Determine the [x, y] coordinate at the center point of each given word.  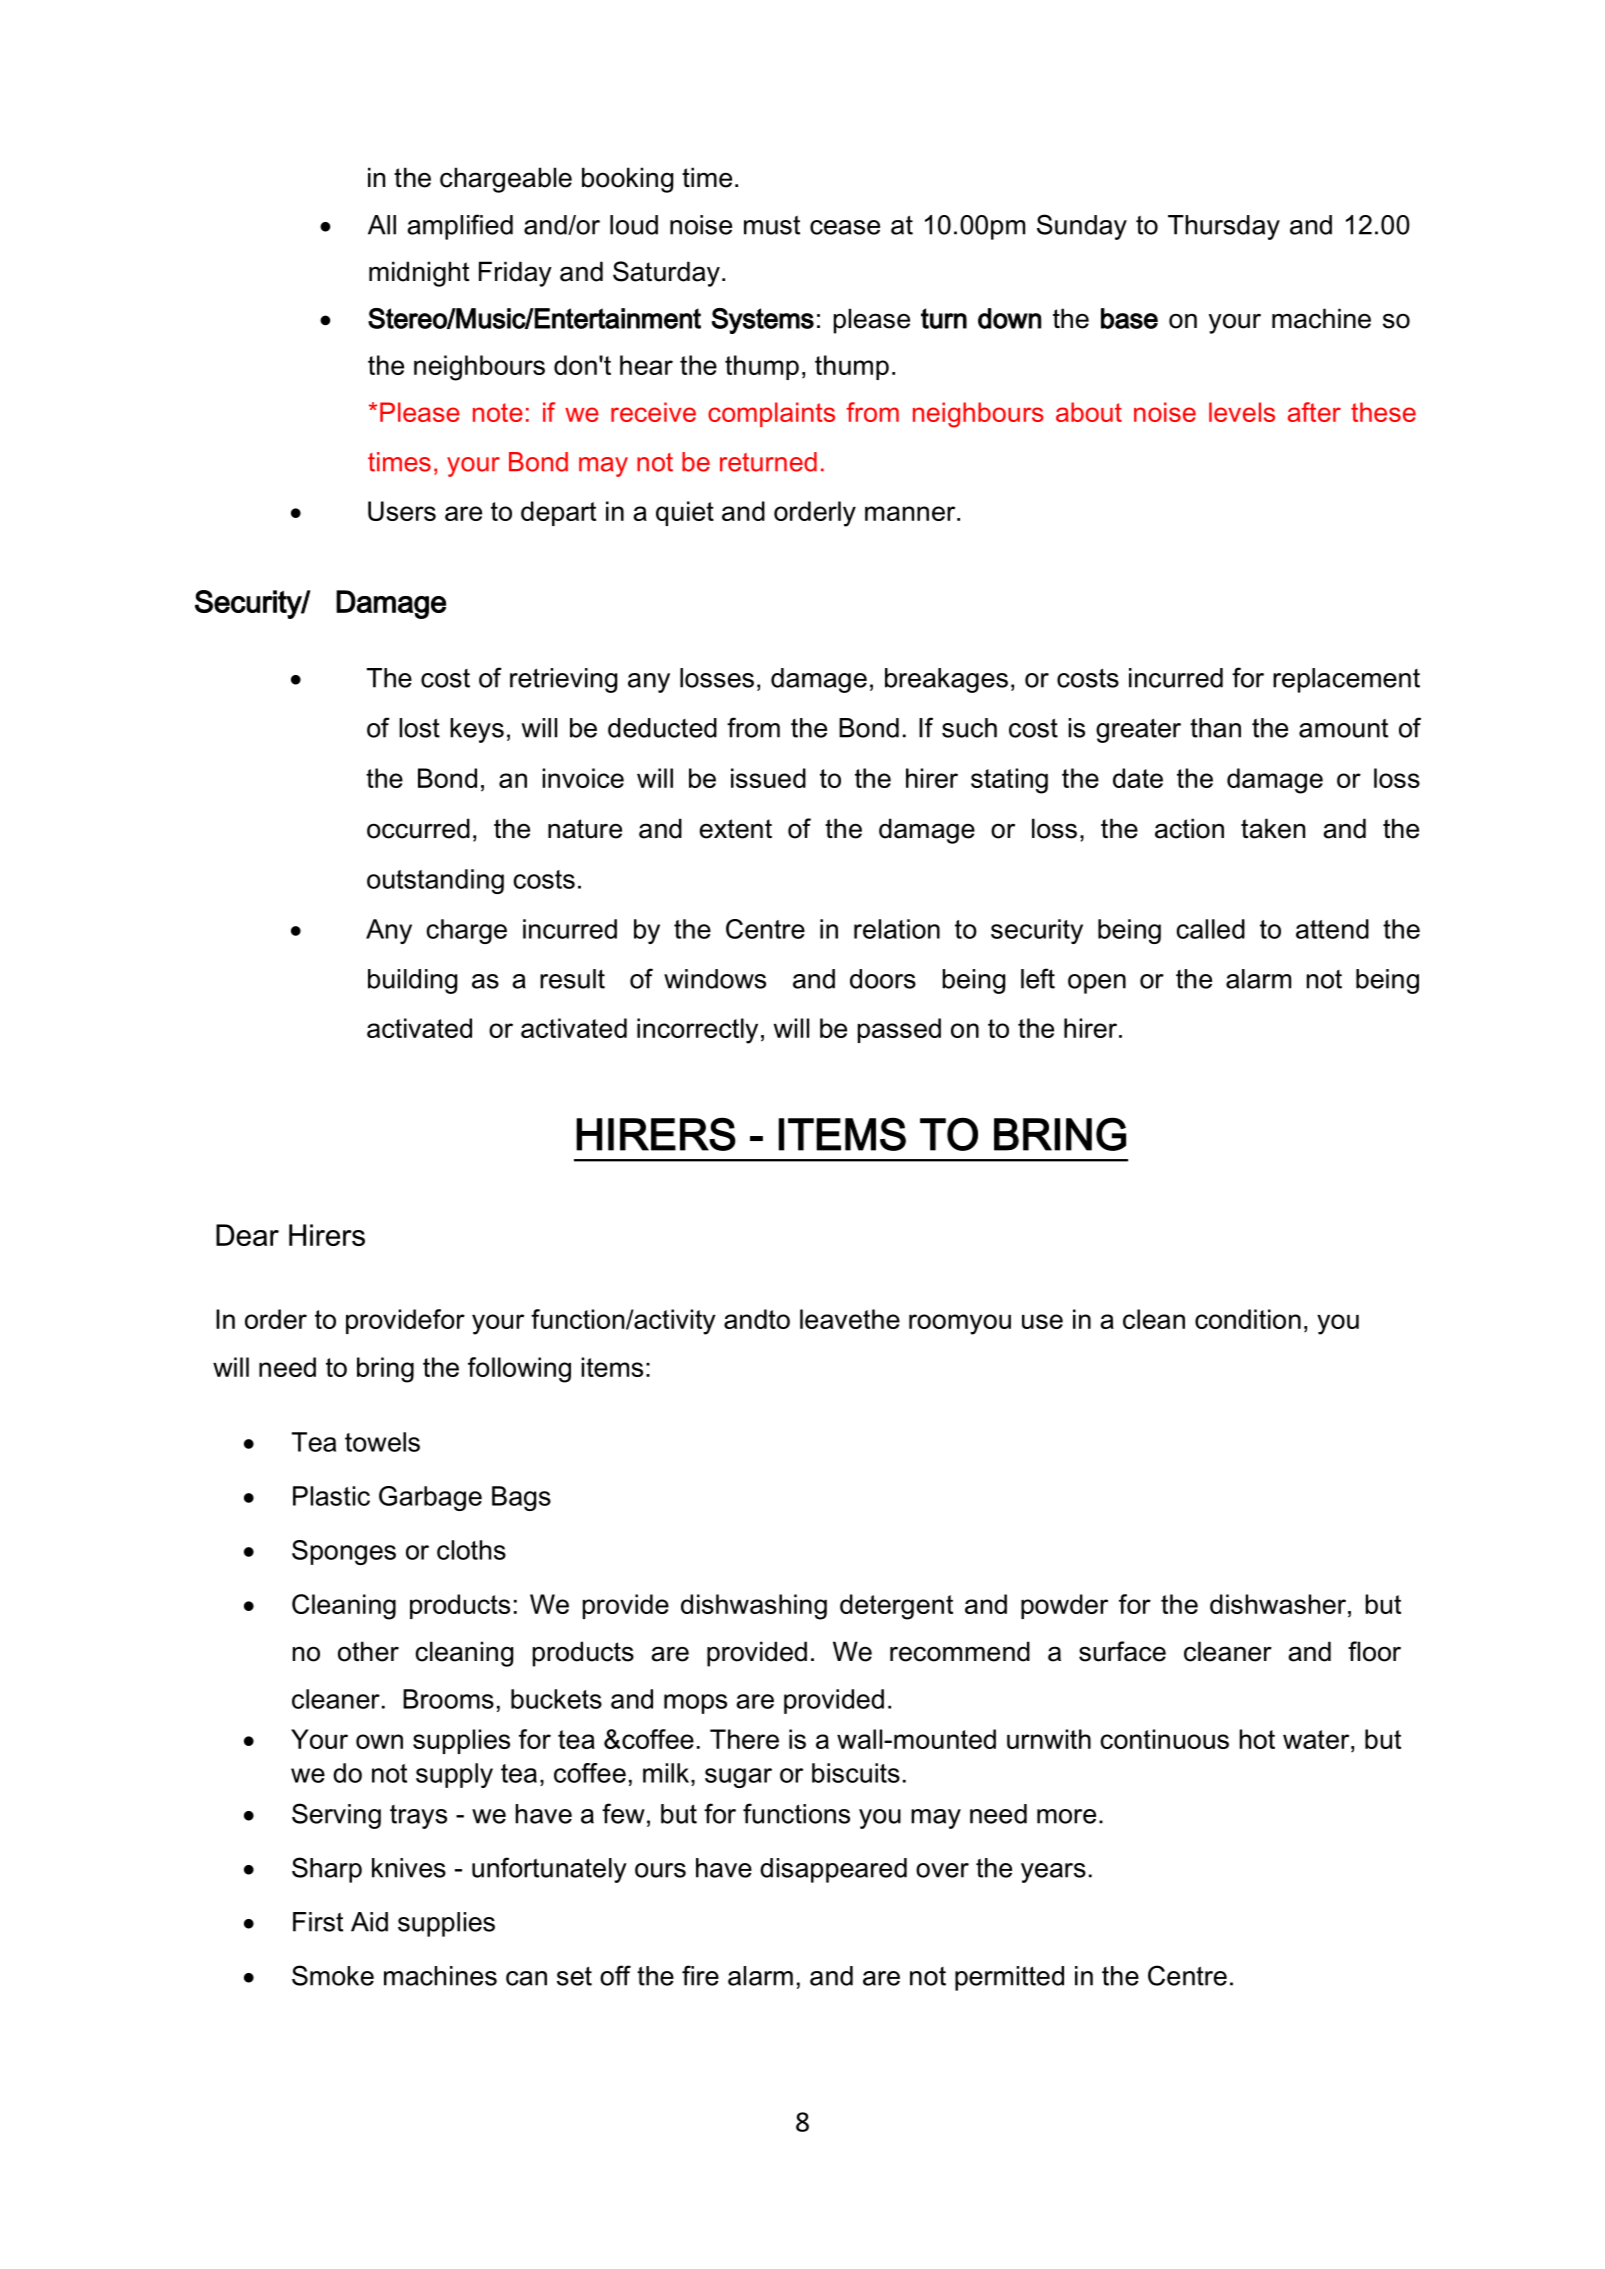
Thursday [1224, 227]
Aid [369, 1922]
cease [845, 227]
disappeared [833, 1870]
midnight [419, 274]
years [1053, 1873]
